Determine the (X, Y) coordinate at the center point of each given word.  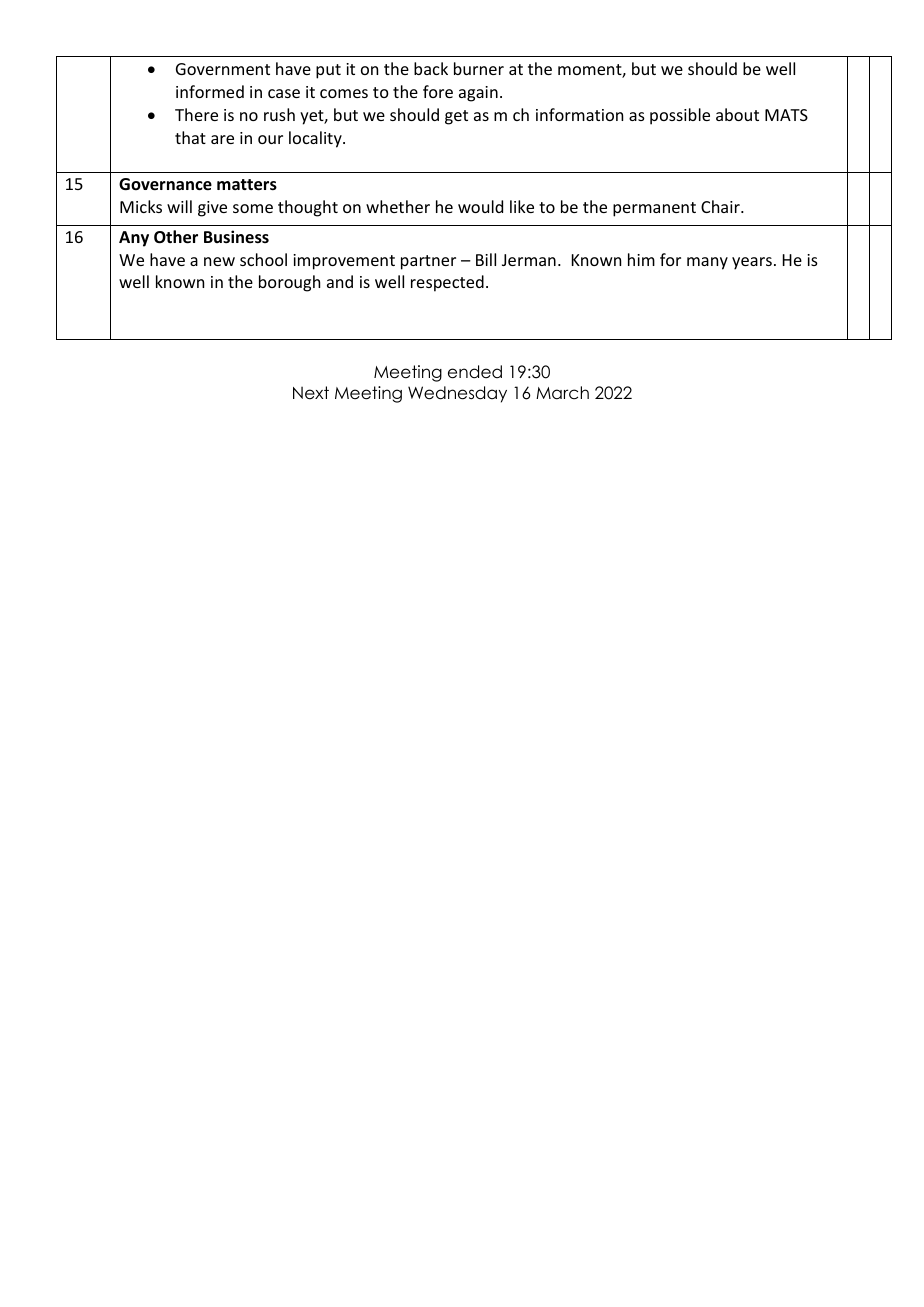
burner (479, 68)
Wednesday (457, 394)
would (480, 206)
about (737, 114)
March (562, 393)
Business (236, 237)
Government (223, 69)
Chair (721, 206)
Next (311, 393)
